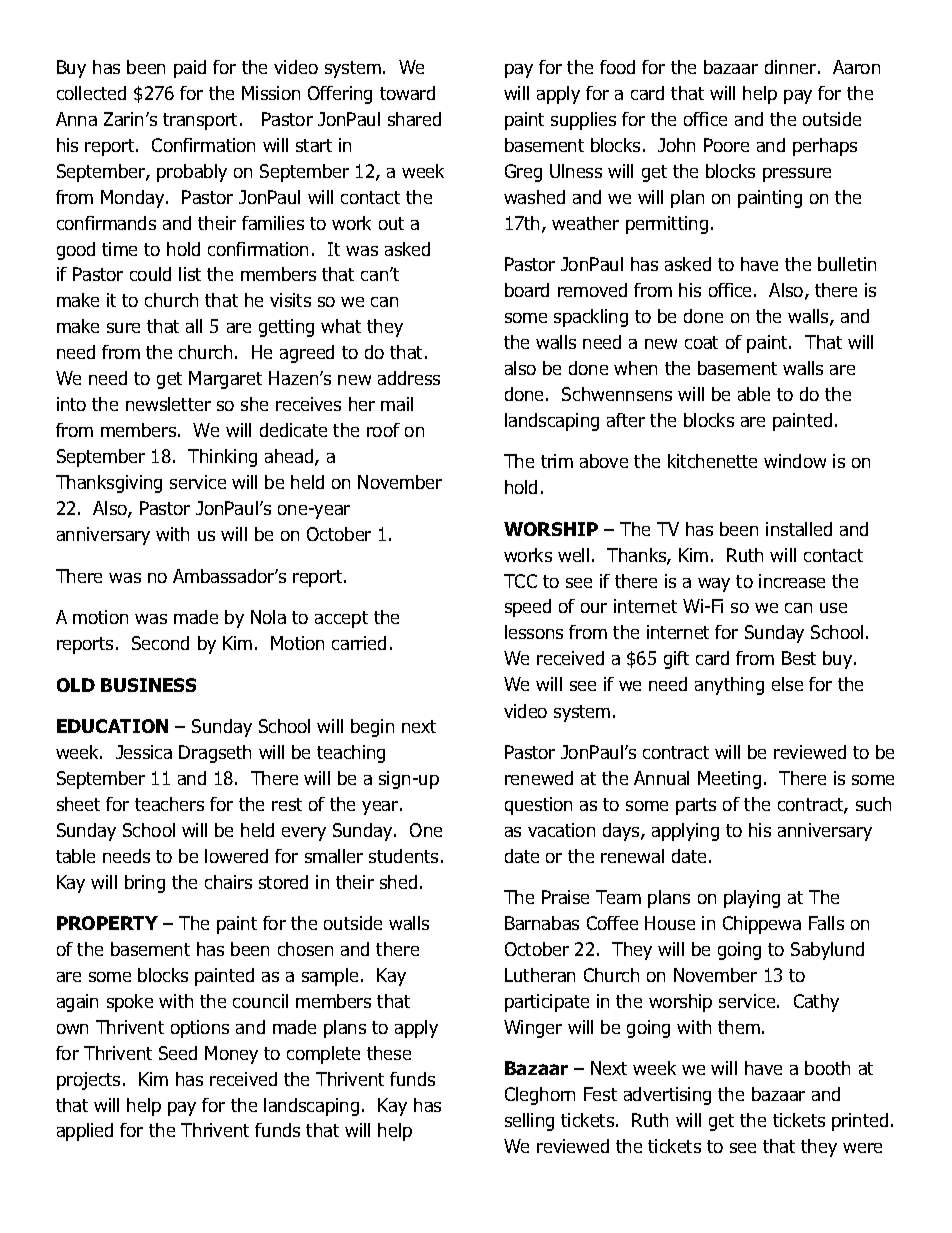 The image size is (952, 1233). Describe the element at coordinates (178, 1053) in the page. I see `Seed` at that location.
